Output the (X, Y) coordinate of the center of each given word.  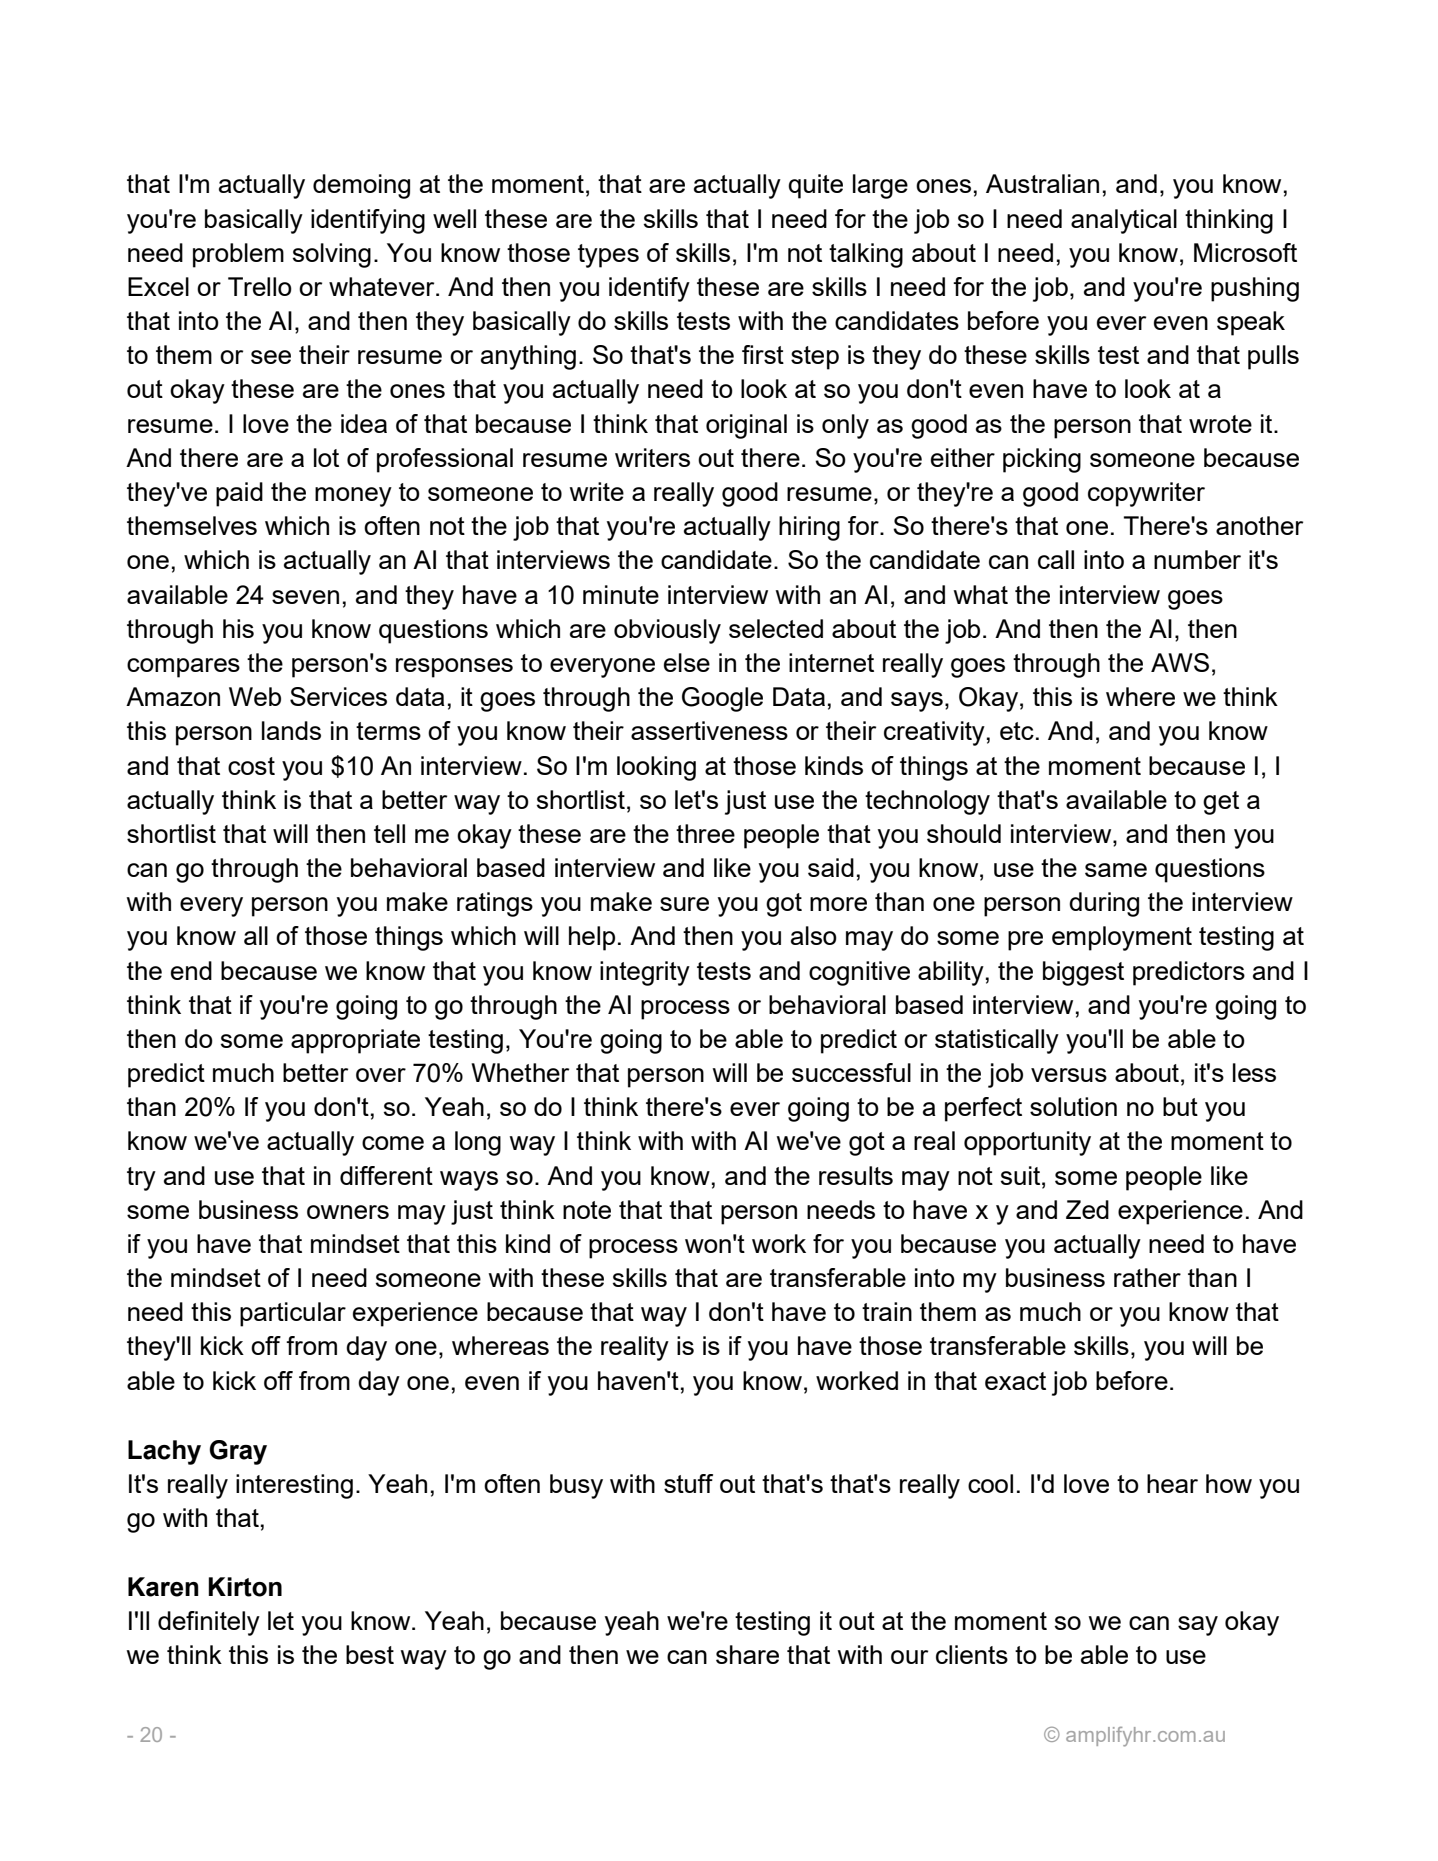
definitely (209, 1623)
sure (684, 904)
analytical (1124, 221)
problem (238, 255)
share (747, 1654)
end (191, 970)
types (608, 256)
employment (1122, 938)
